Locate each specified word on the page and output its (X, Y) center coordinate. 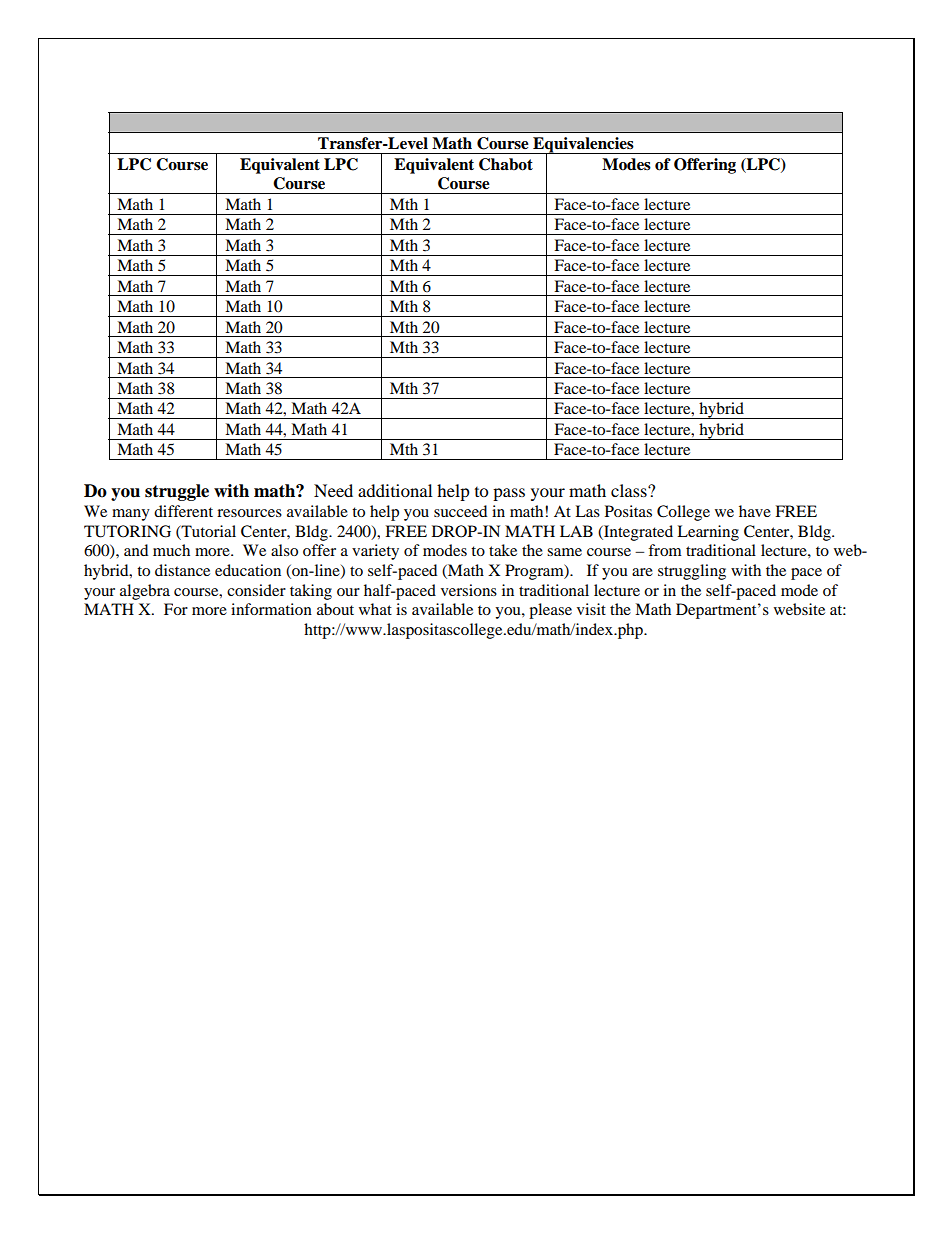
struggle (177, 492)
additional (395, 490)
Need (333, 490)
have (755, 511)
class (630, 490)
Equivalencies (583, 146)
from (665, 550)
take (503, 550)
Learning (708, 533)
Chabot (506, 164)
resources (249, 513)
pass (509, 494)
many (131, 515)
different (183, 511)
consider (256, 590)
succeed (460, 511)
